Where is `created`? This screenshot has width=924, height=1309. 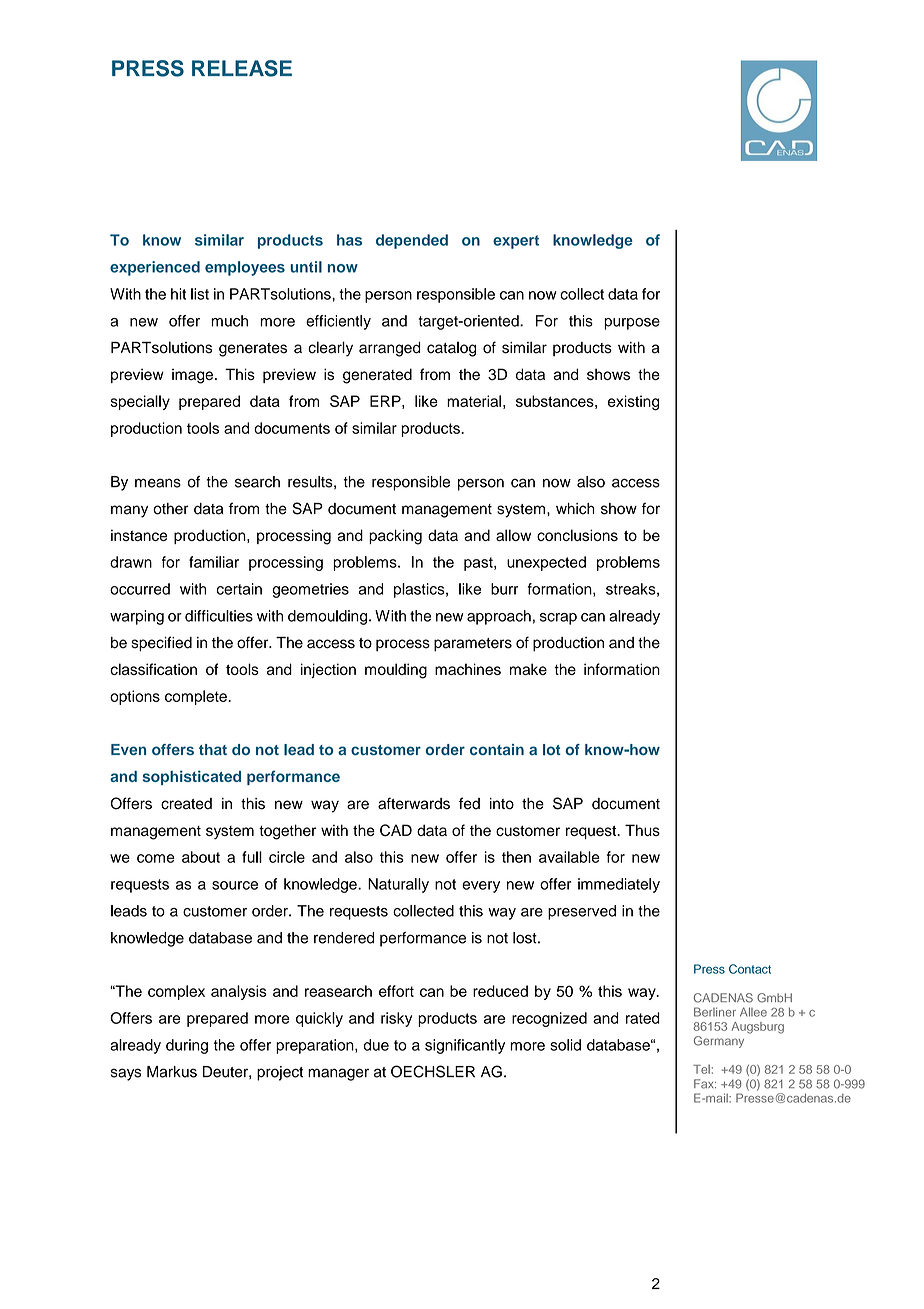
created is located at coordinates (186, 804).
